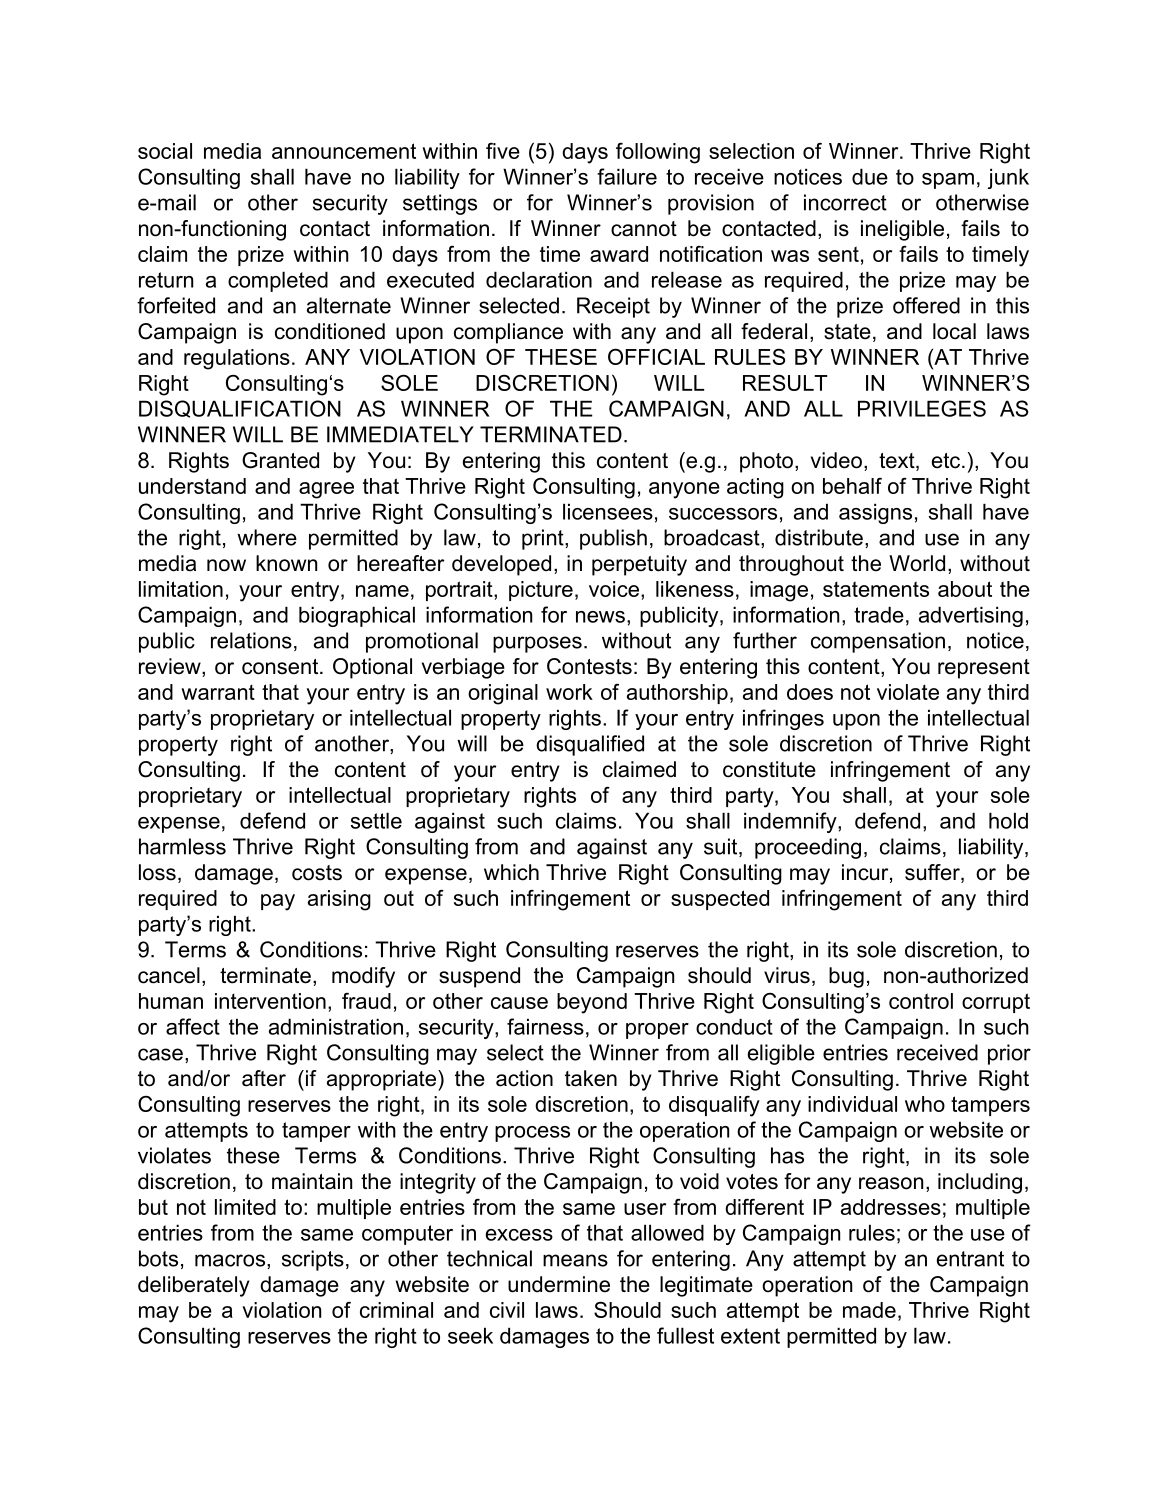 The width and height of the document is (1168, 1511). I want to click on beyond, so click(592, 1003).
